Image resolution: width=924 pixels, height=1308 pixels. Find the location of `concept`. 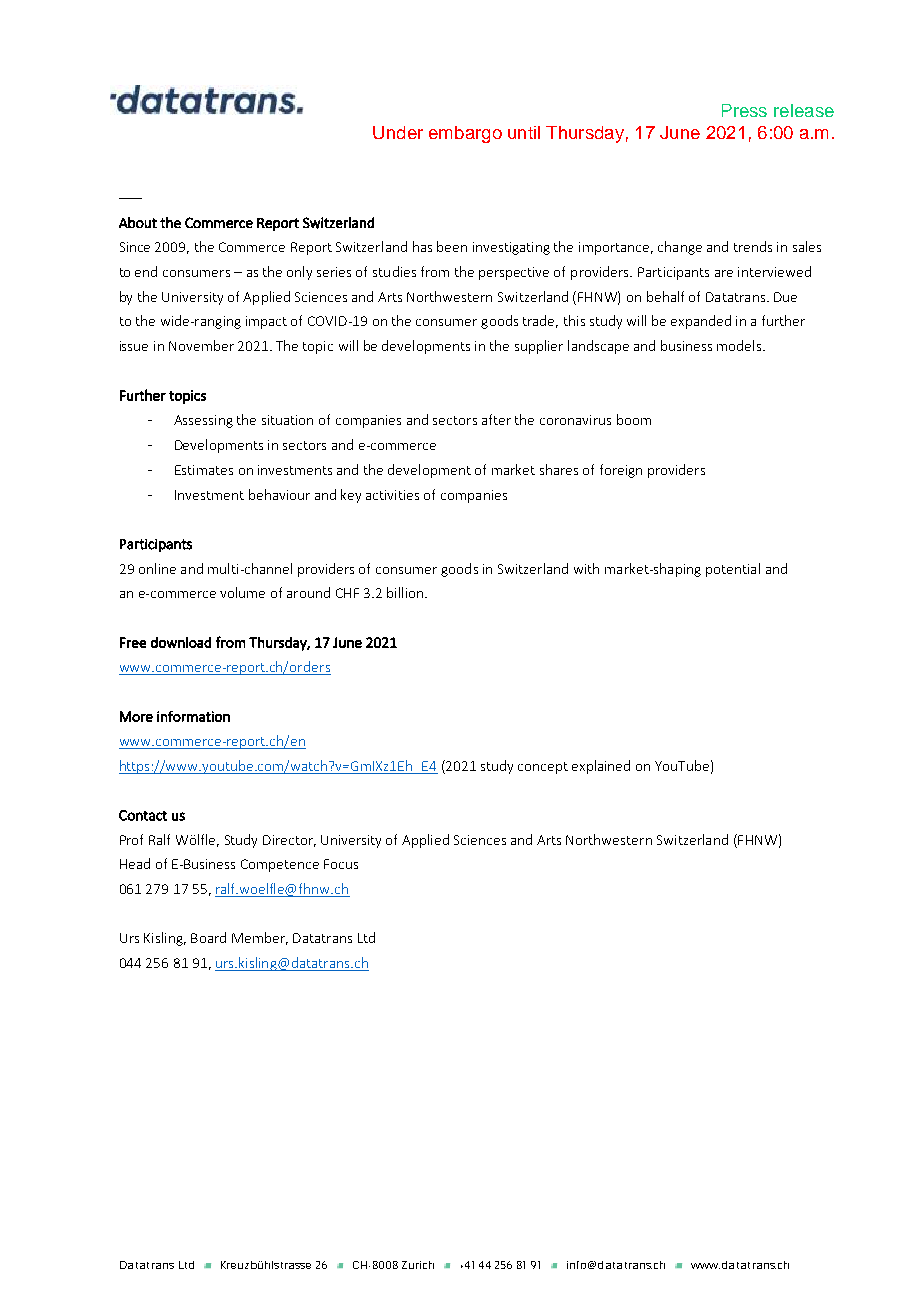

concept is located at coordinates (543, 768).
